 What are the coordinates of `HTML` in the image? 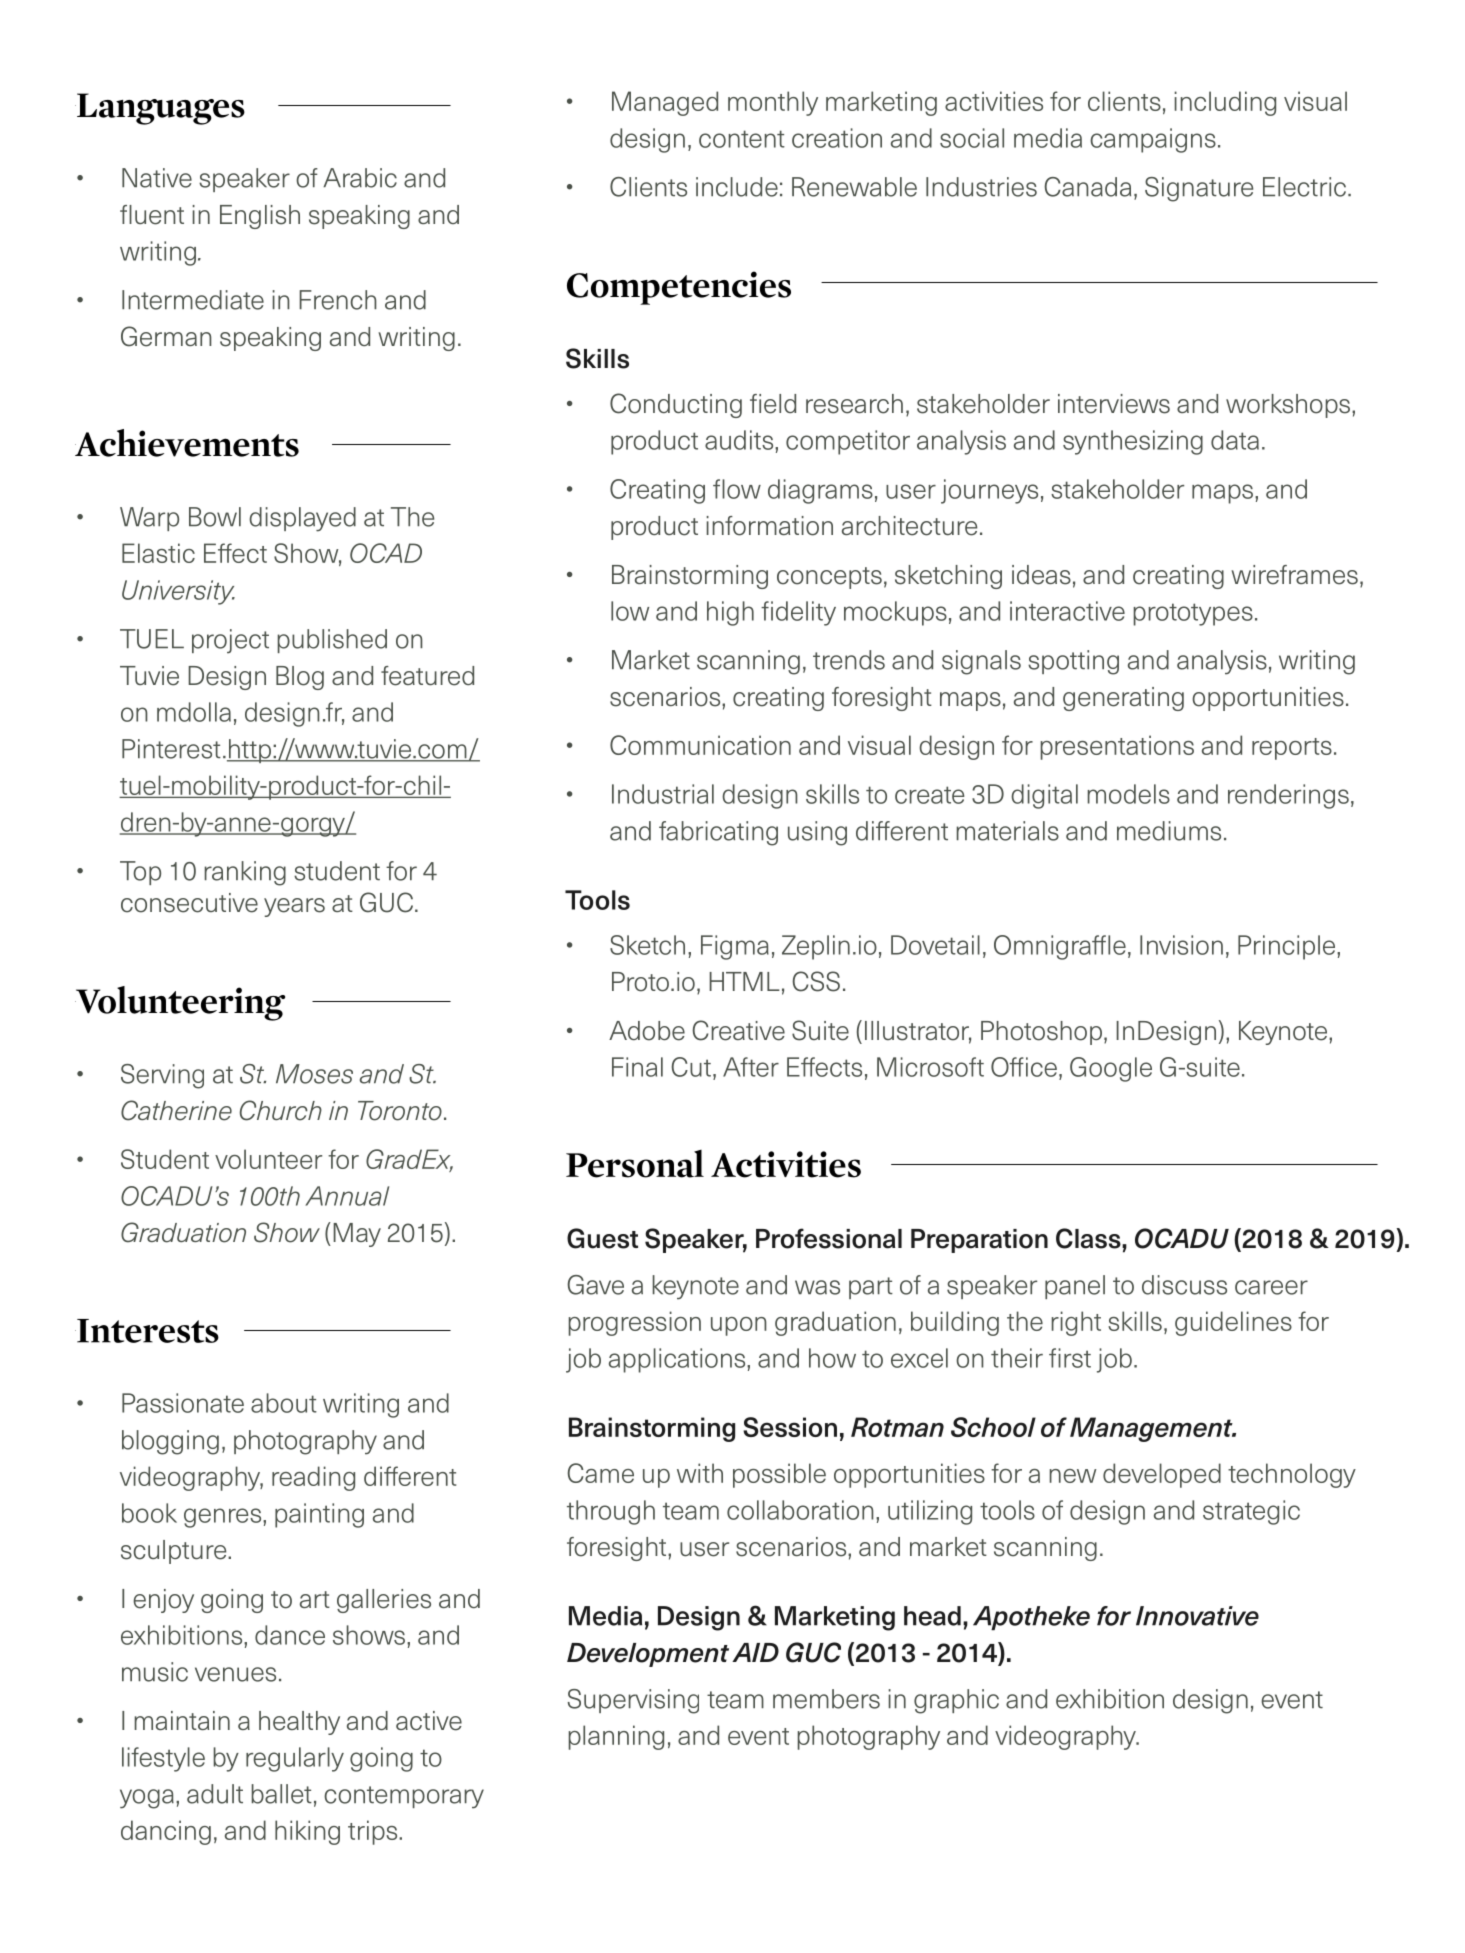 It's located at (744, 981).
